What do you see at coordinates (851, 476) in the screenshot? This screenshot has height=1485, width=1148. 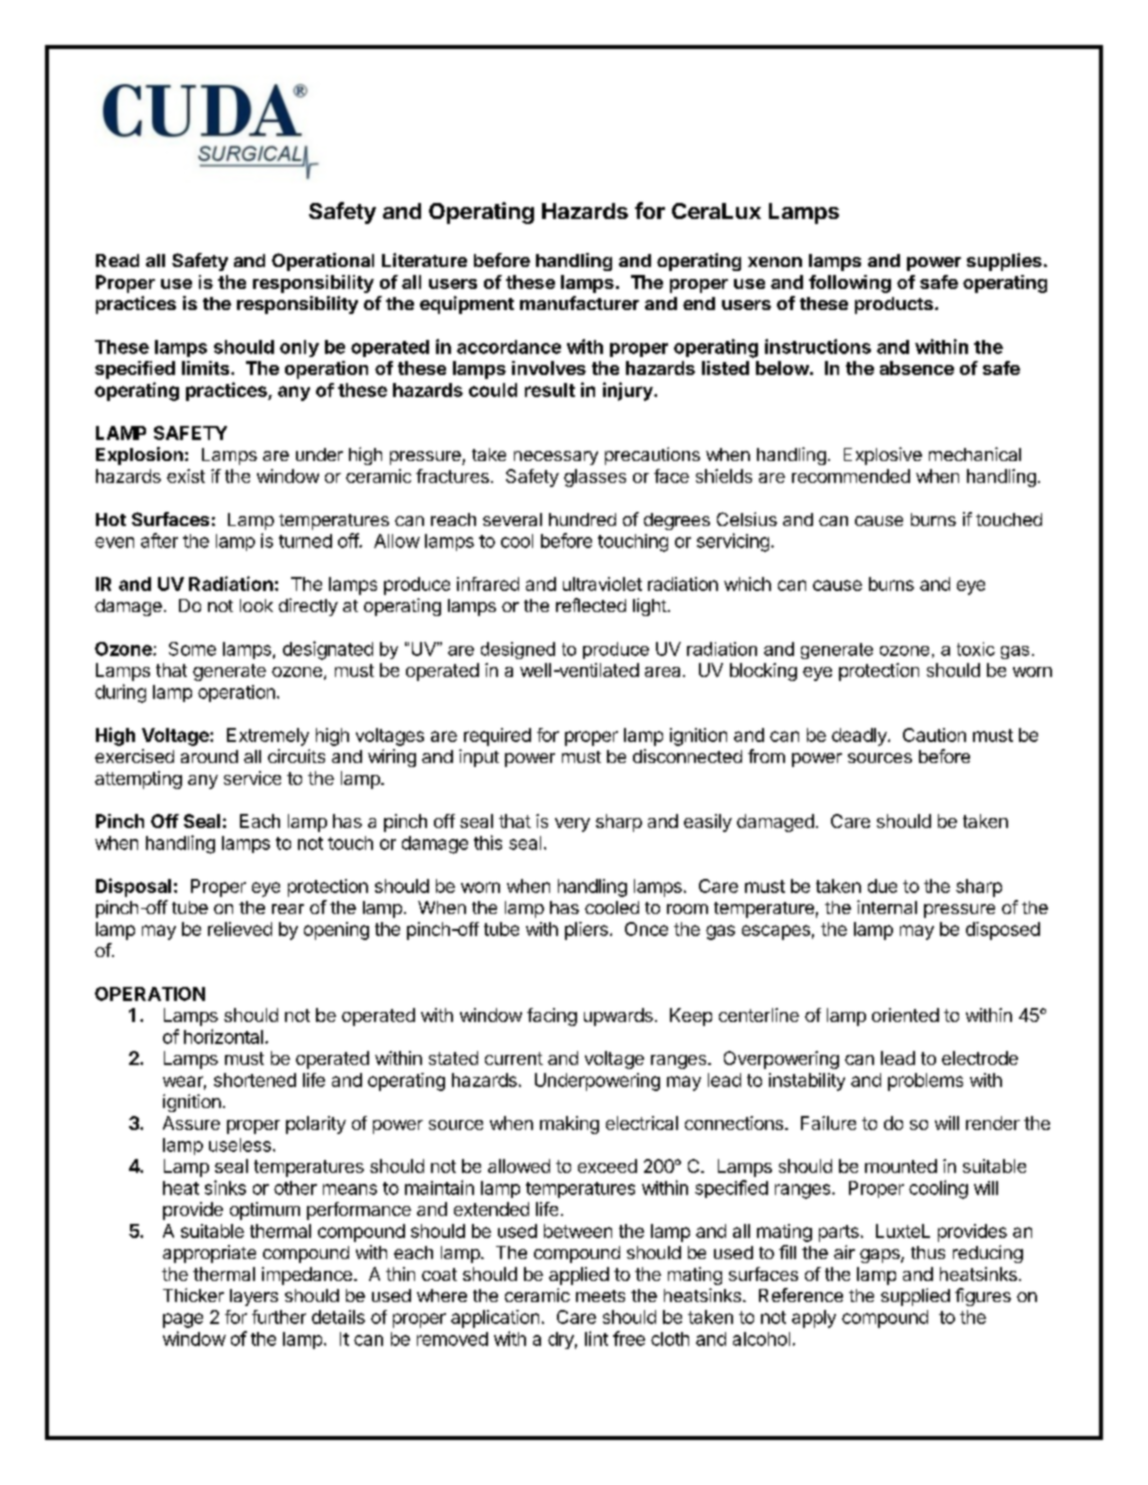 I see `recommended` at bounding box center [851, 476].
